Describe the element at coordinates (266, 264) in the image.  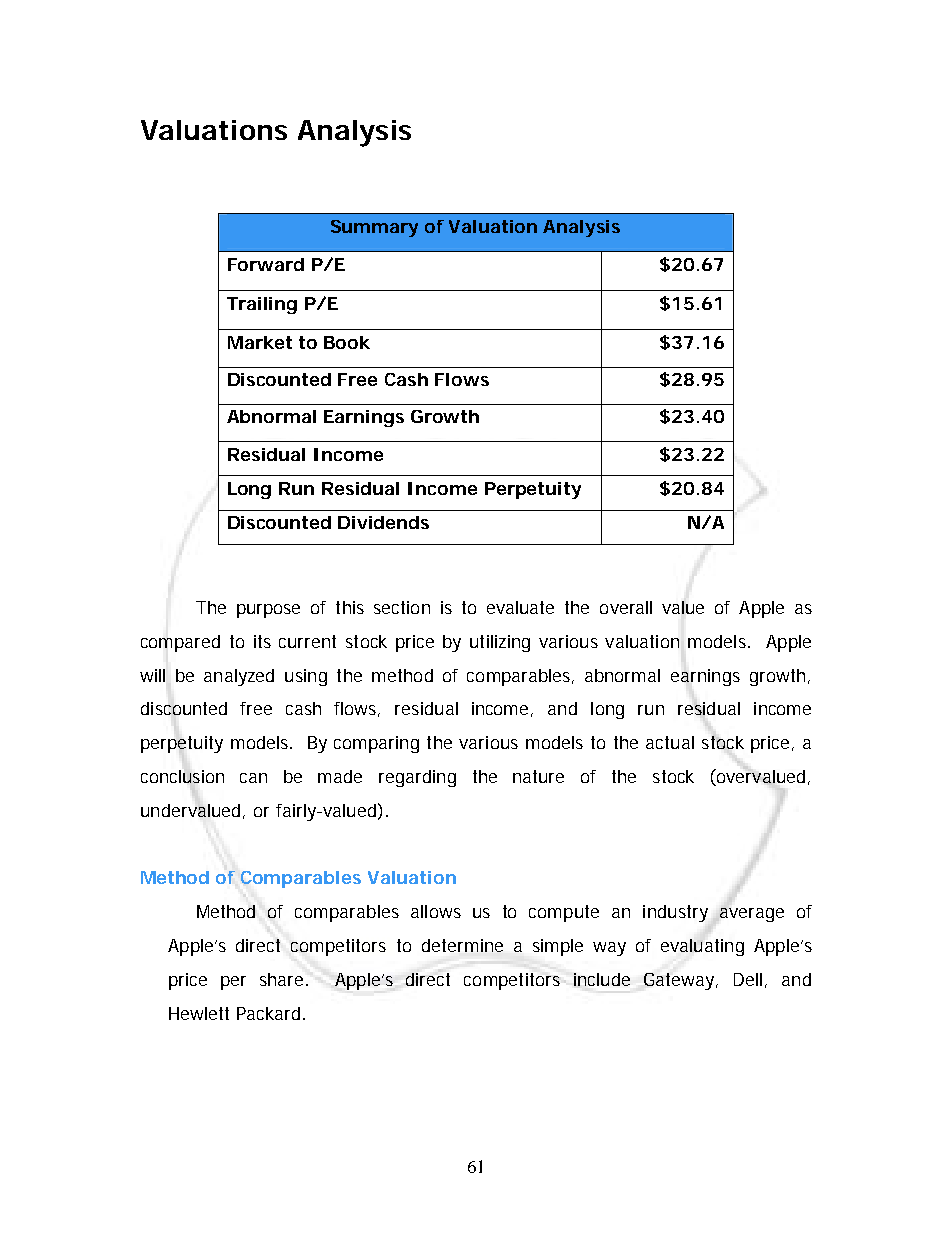
I see `Forward` at that location.
